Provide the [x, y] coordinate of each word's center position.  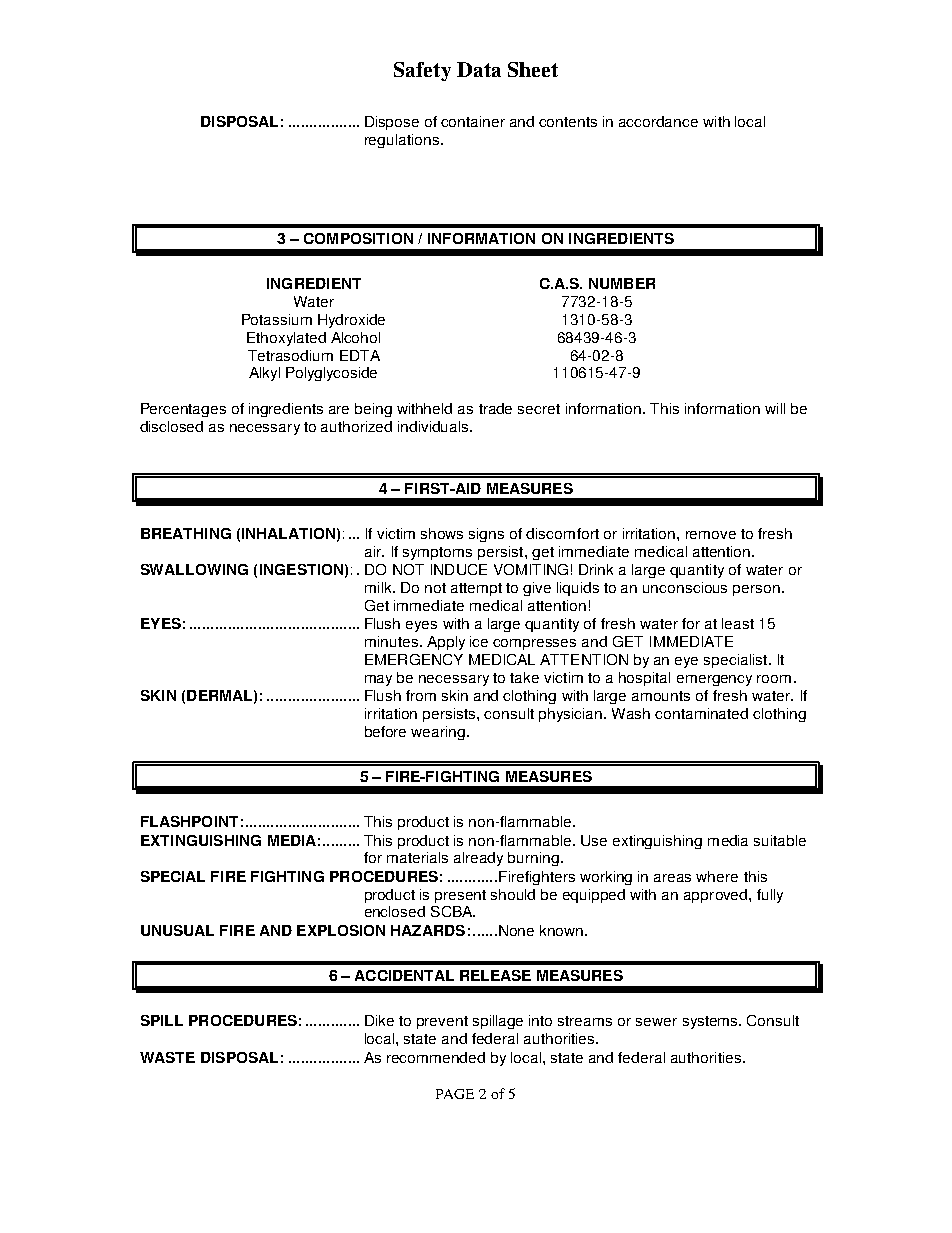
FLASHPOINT [189, 821]
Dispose [392, 123]
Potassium [277, 319]
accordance [658, 121]
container [473, 121]
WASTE [167, 1057]
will [775, 408]
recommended [436, 1057]
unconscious [685, 587]
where [717, 876]
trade [495, 408]
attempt [476, 589]
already [478, 859]
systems [711, 1022]
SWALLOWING [194, 569]
